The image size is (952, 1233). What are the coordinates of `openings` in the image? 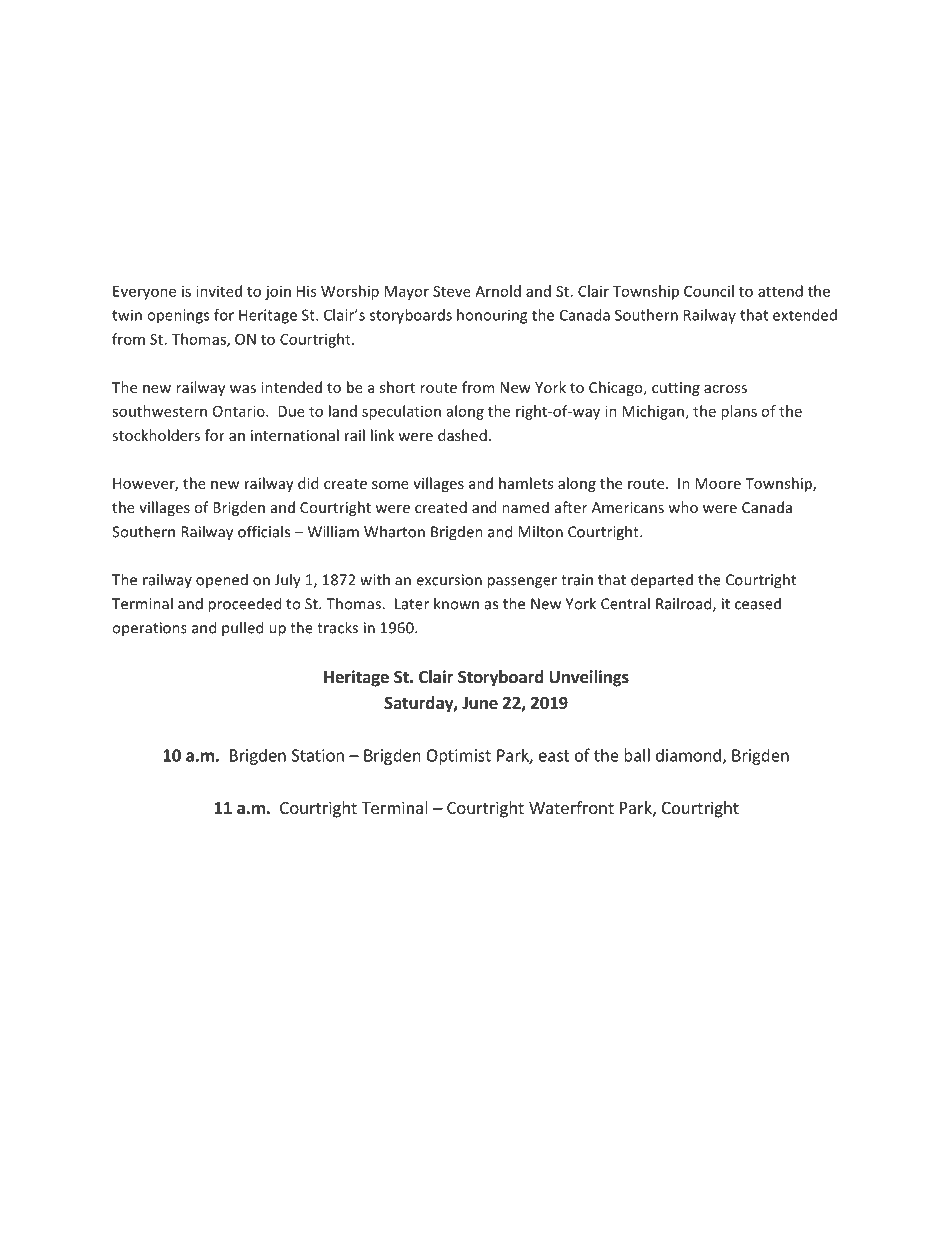 It's located at (178, 316).
